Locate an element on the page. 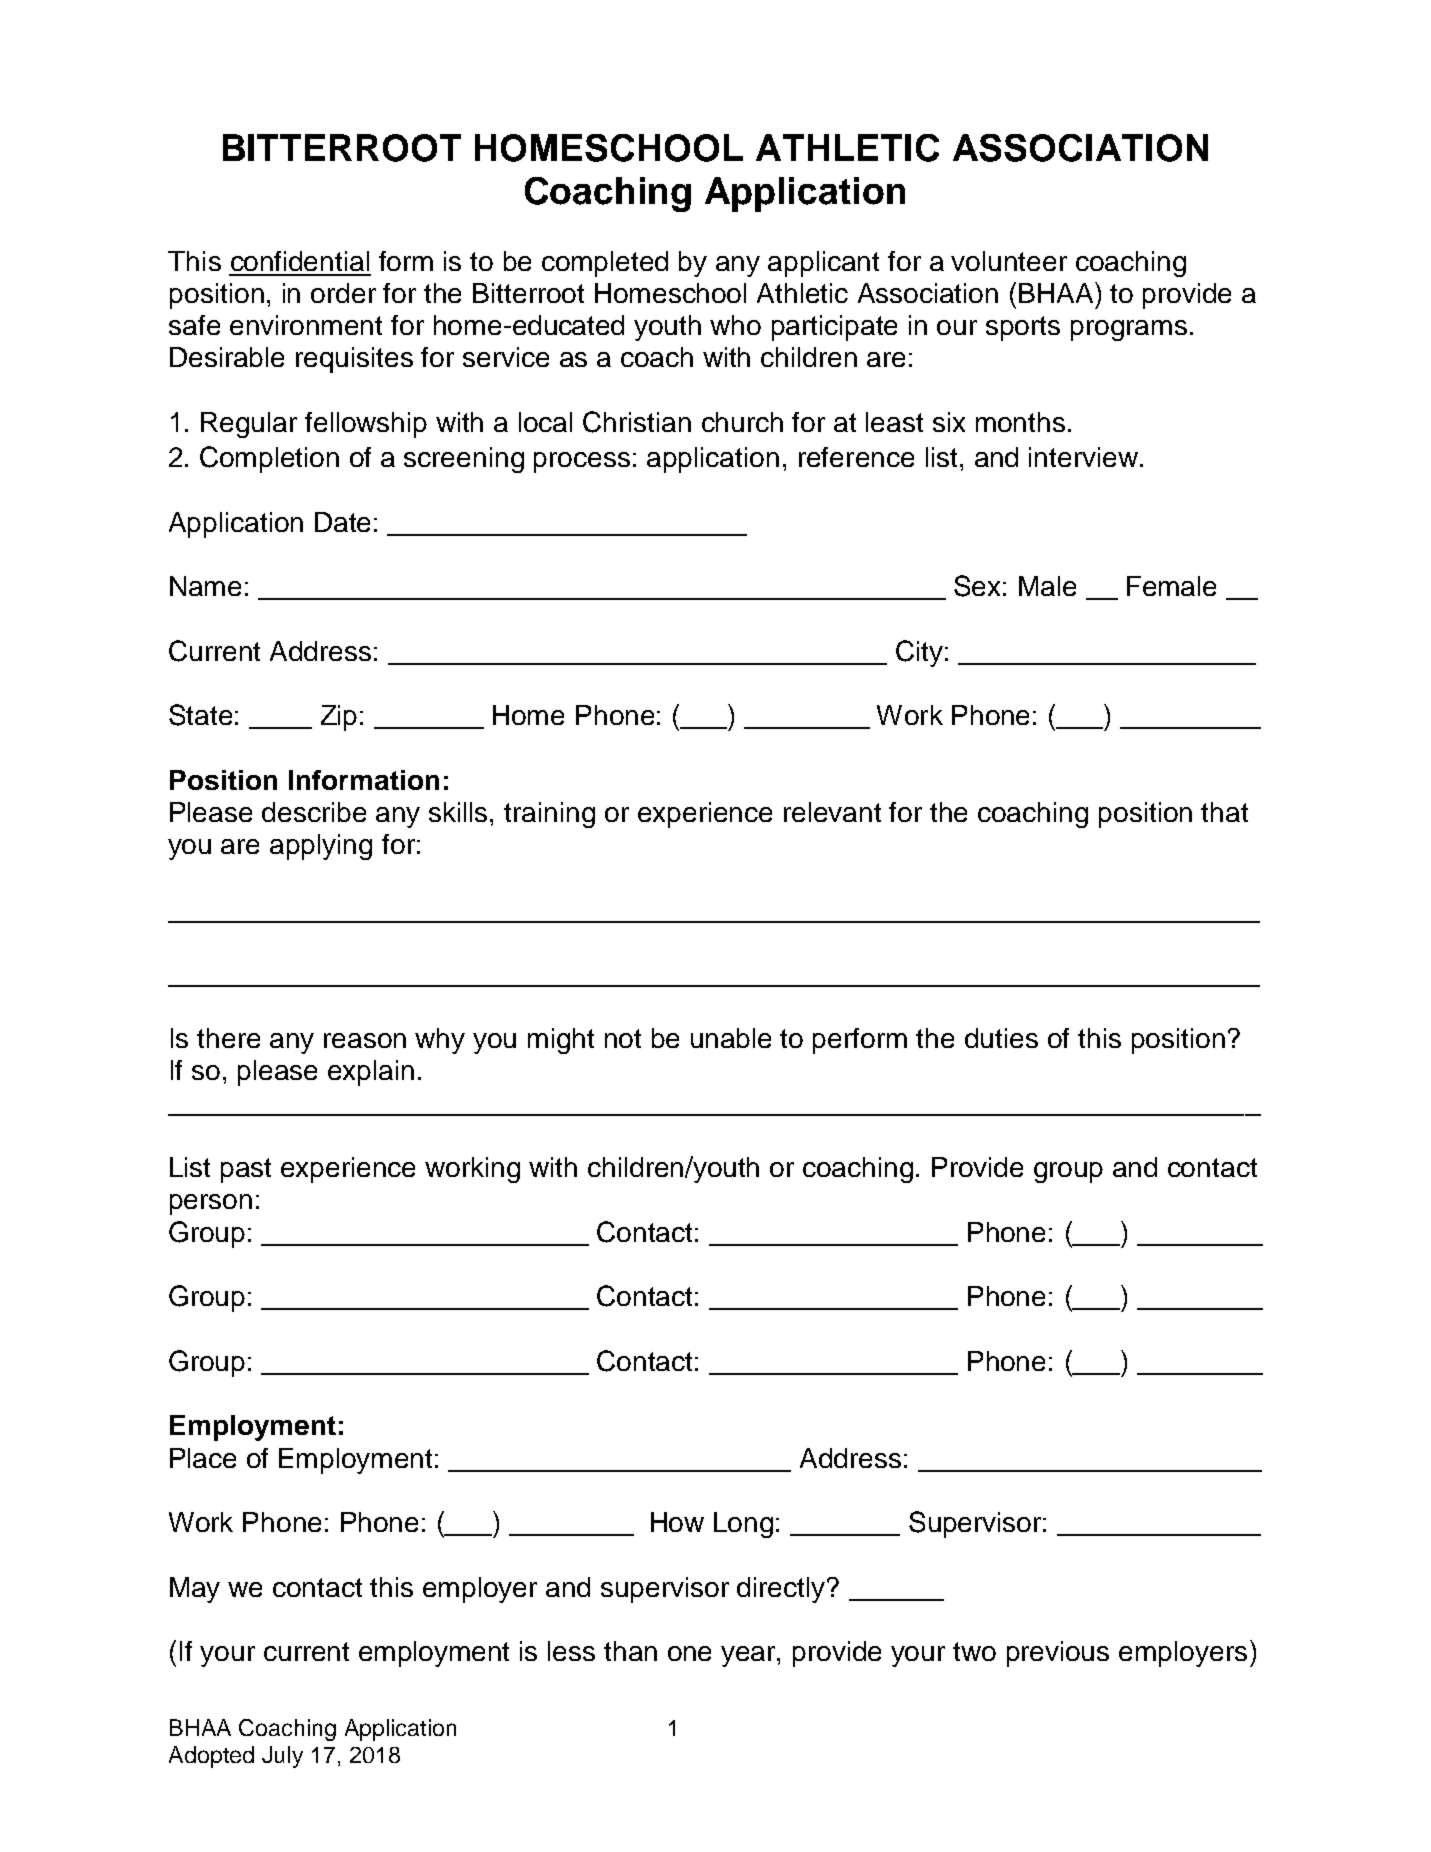 The width and height of the document is (1431, 1852). July is located at coordinates (282, 1757).
